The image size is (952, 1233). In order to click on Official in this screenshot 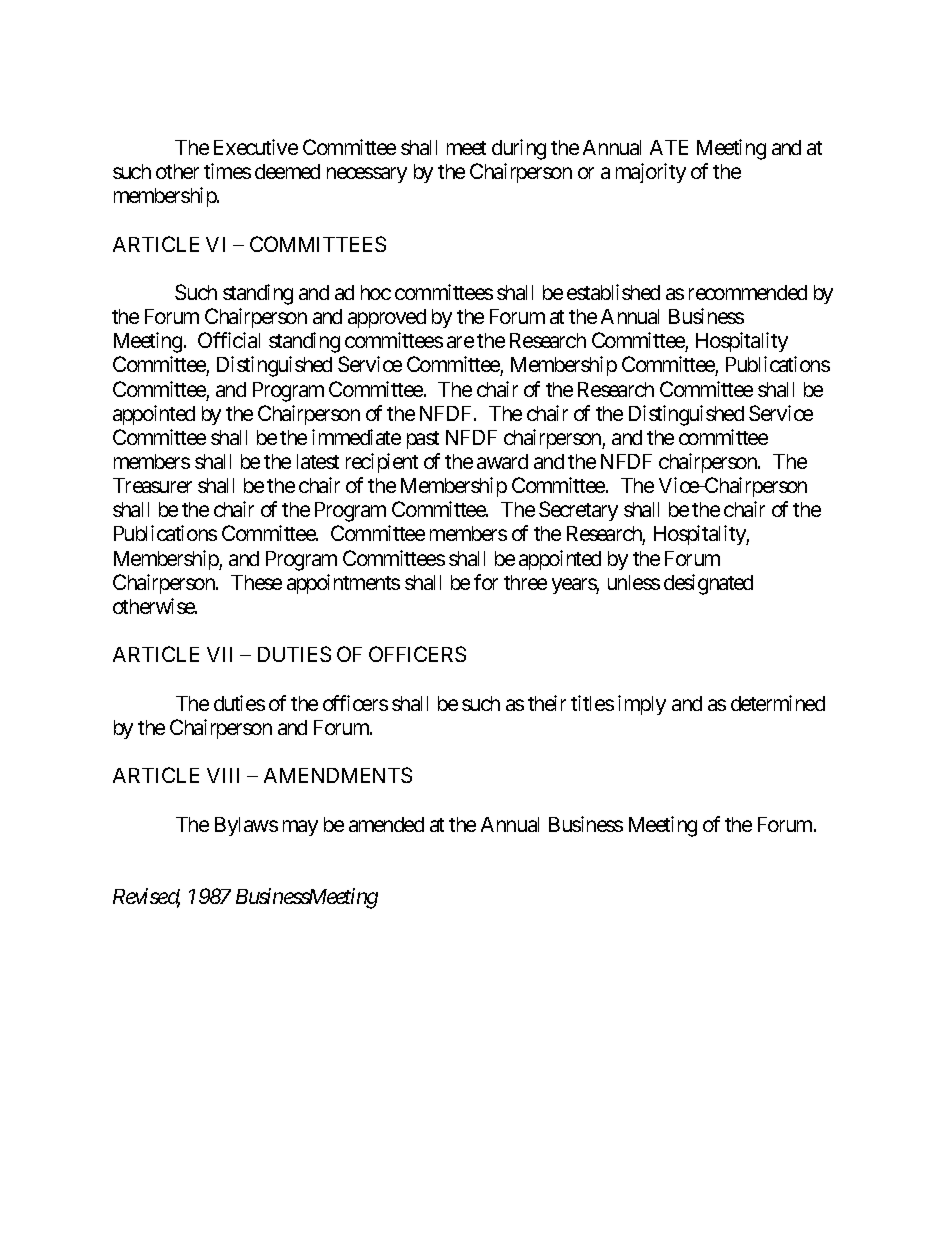, I will do `click(229, 340)`.
